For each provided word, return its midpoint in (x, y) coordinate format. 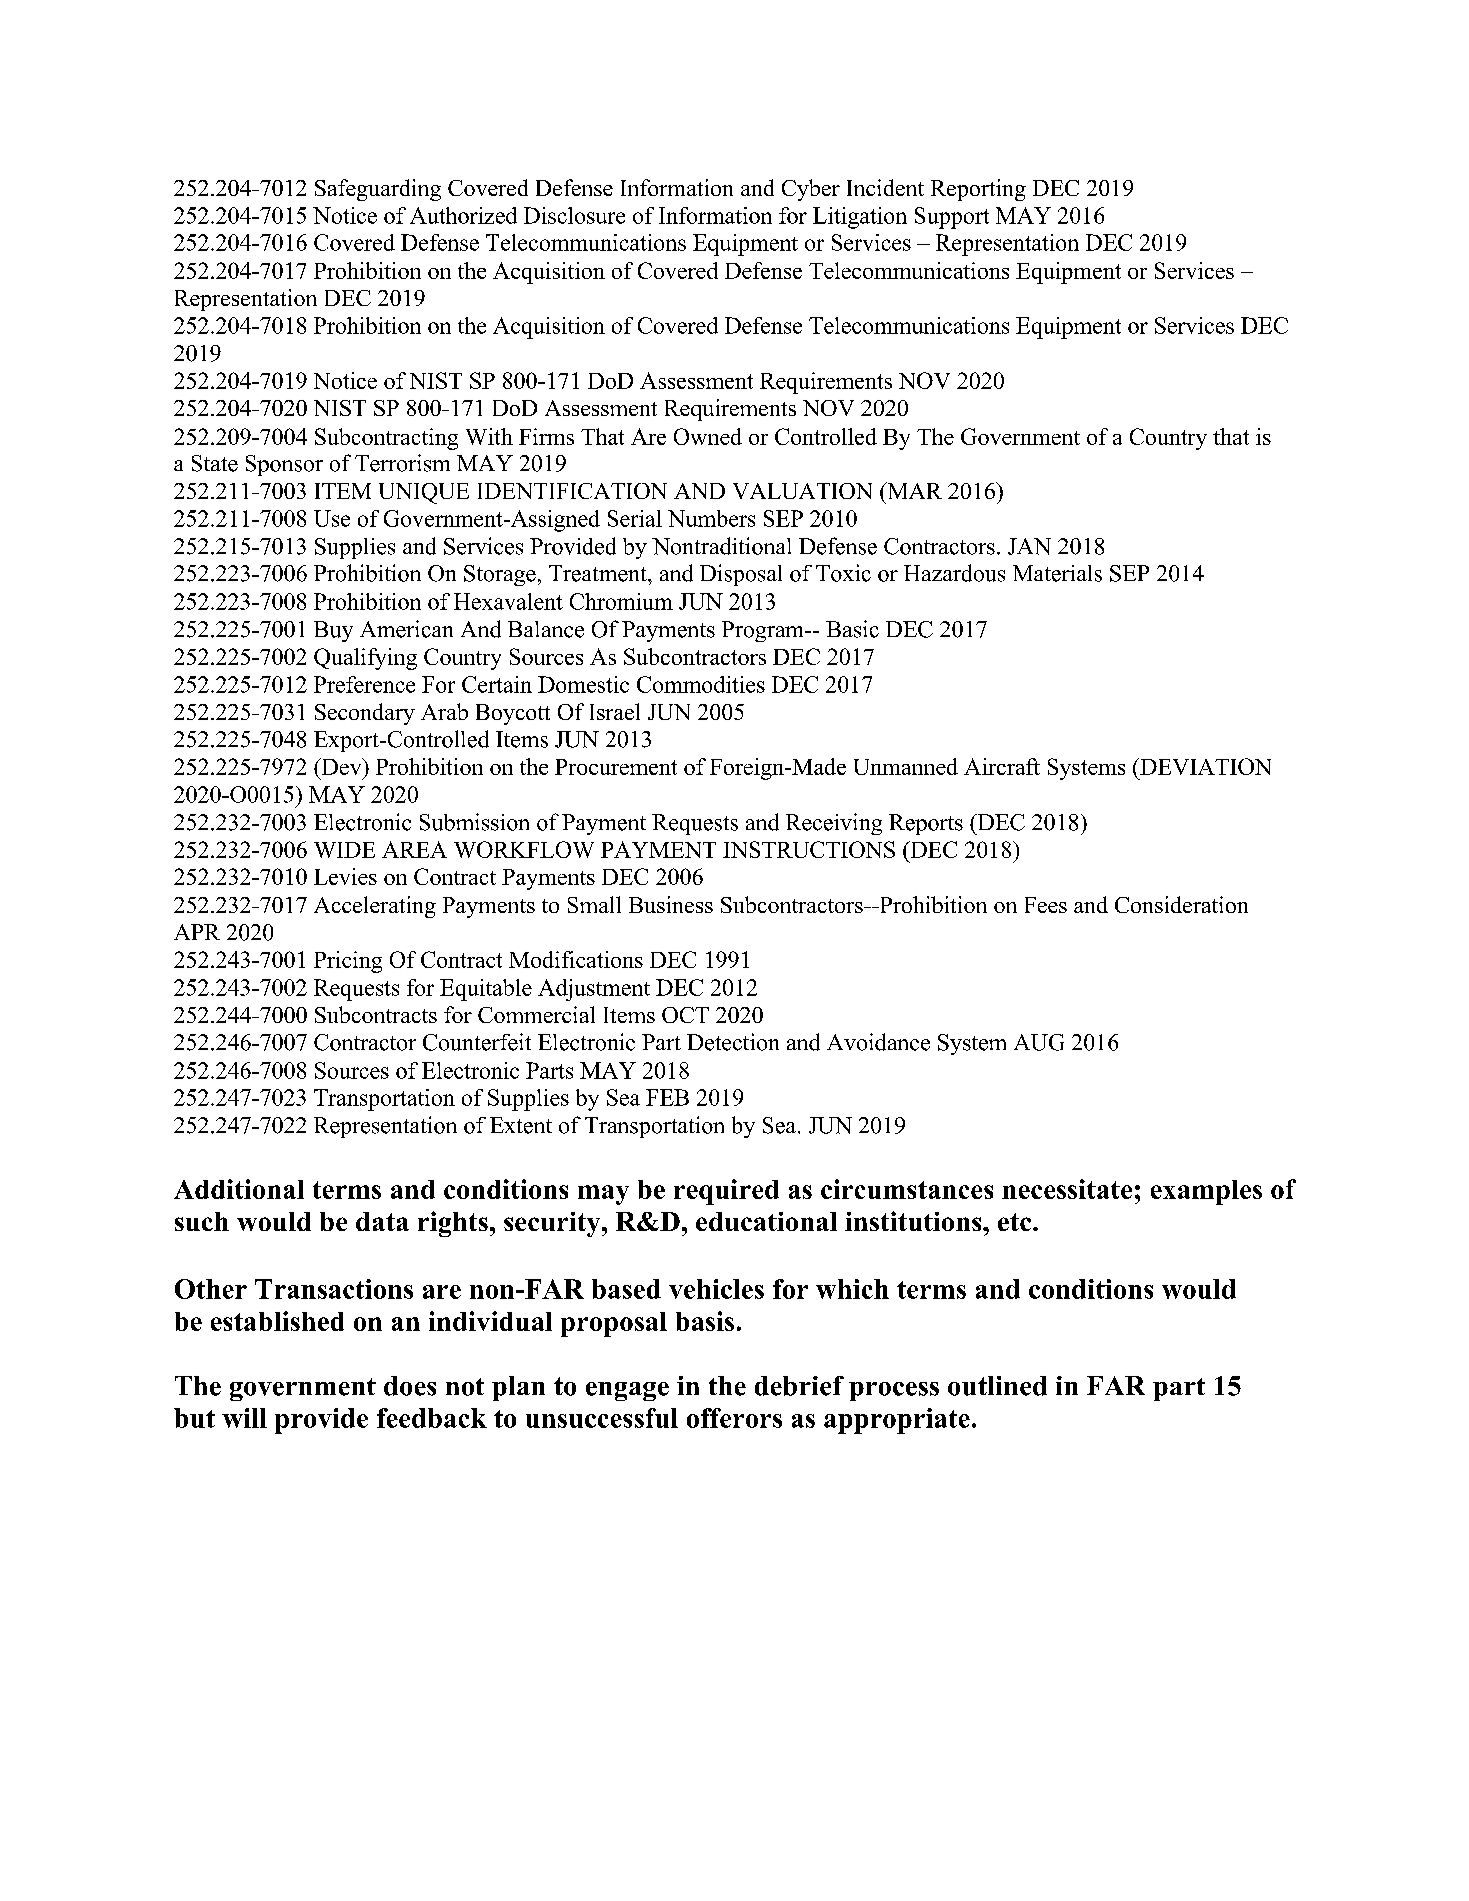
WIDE (344, 850)
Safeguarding (378, 190)
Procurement (616, 767)
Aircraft (1002, 766)
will (244, 1418)
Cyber (811, 190)
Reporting (978, 190)
